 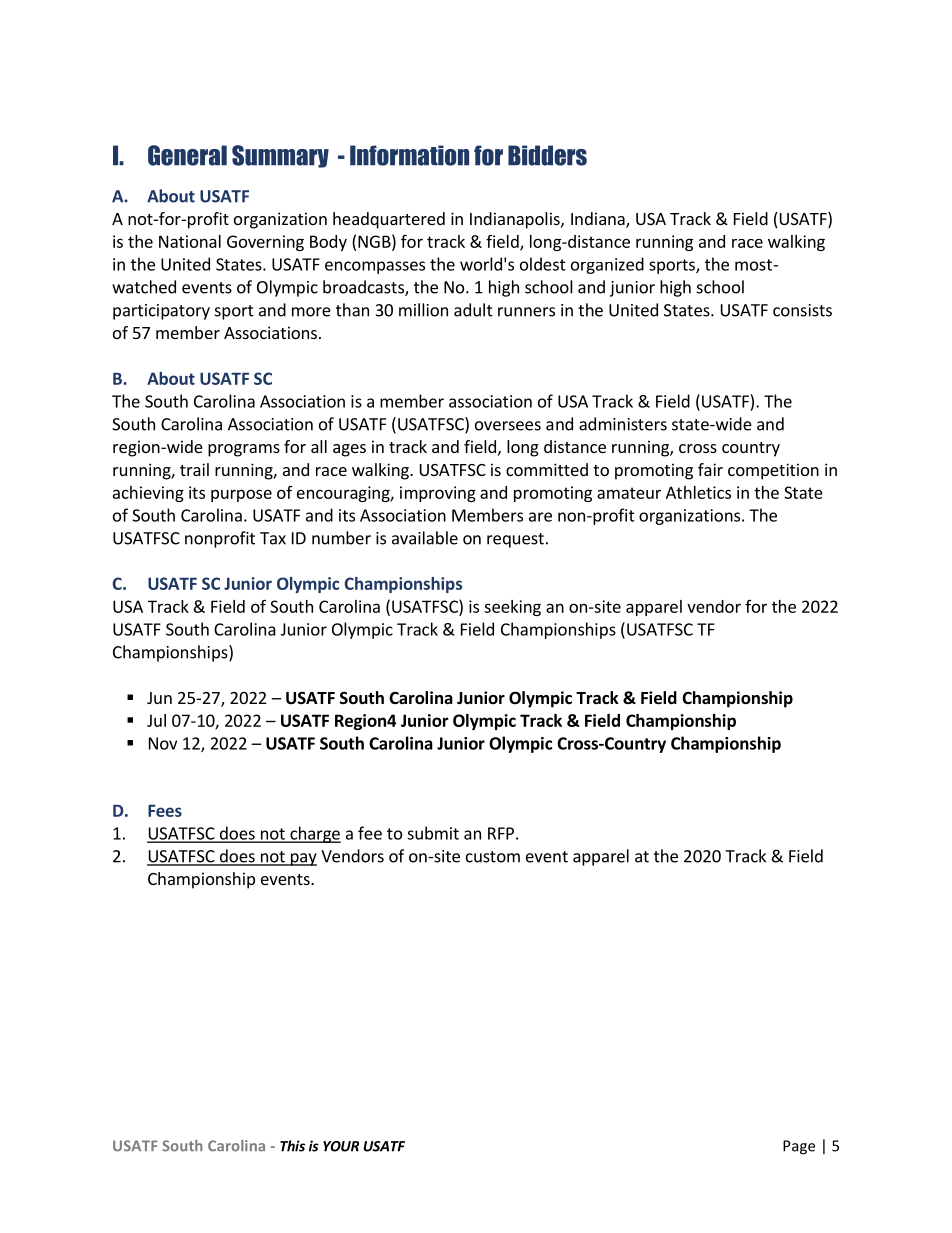 What do you see at coordinates (698, 492) in the screenshot?
I see `Athletics` at bounding box center [698, 492].
